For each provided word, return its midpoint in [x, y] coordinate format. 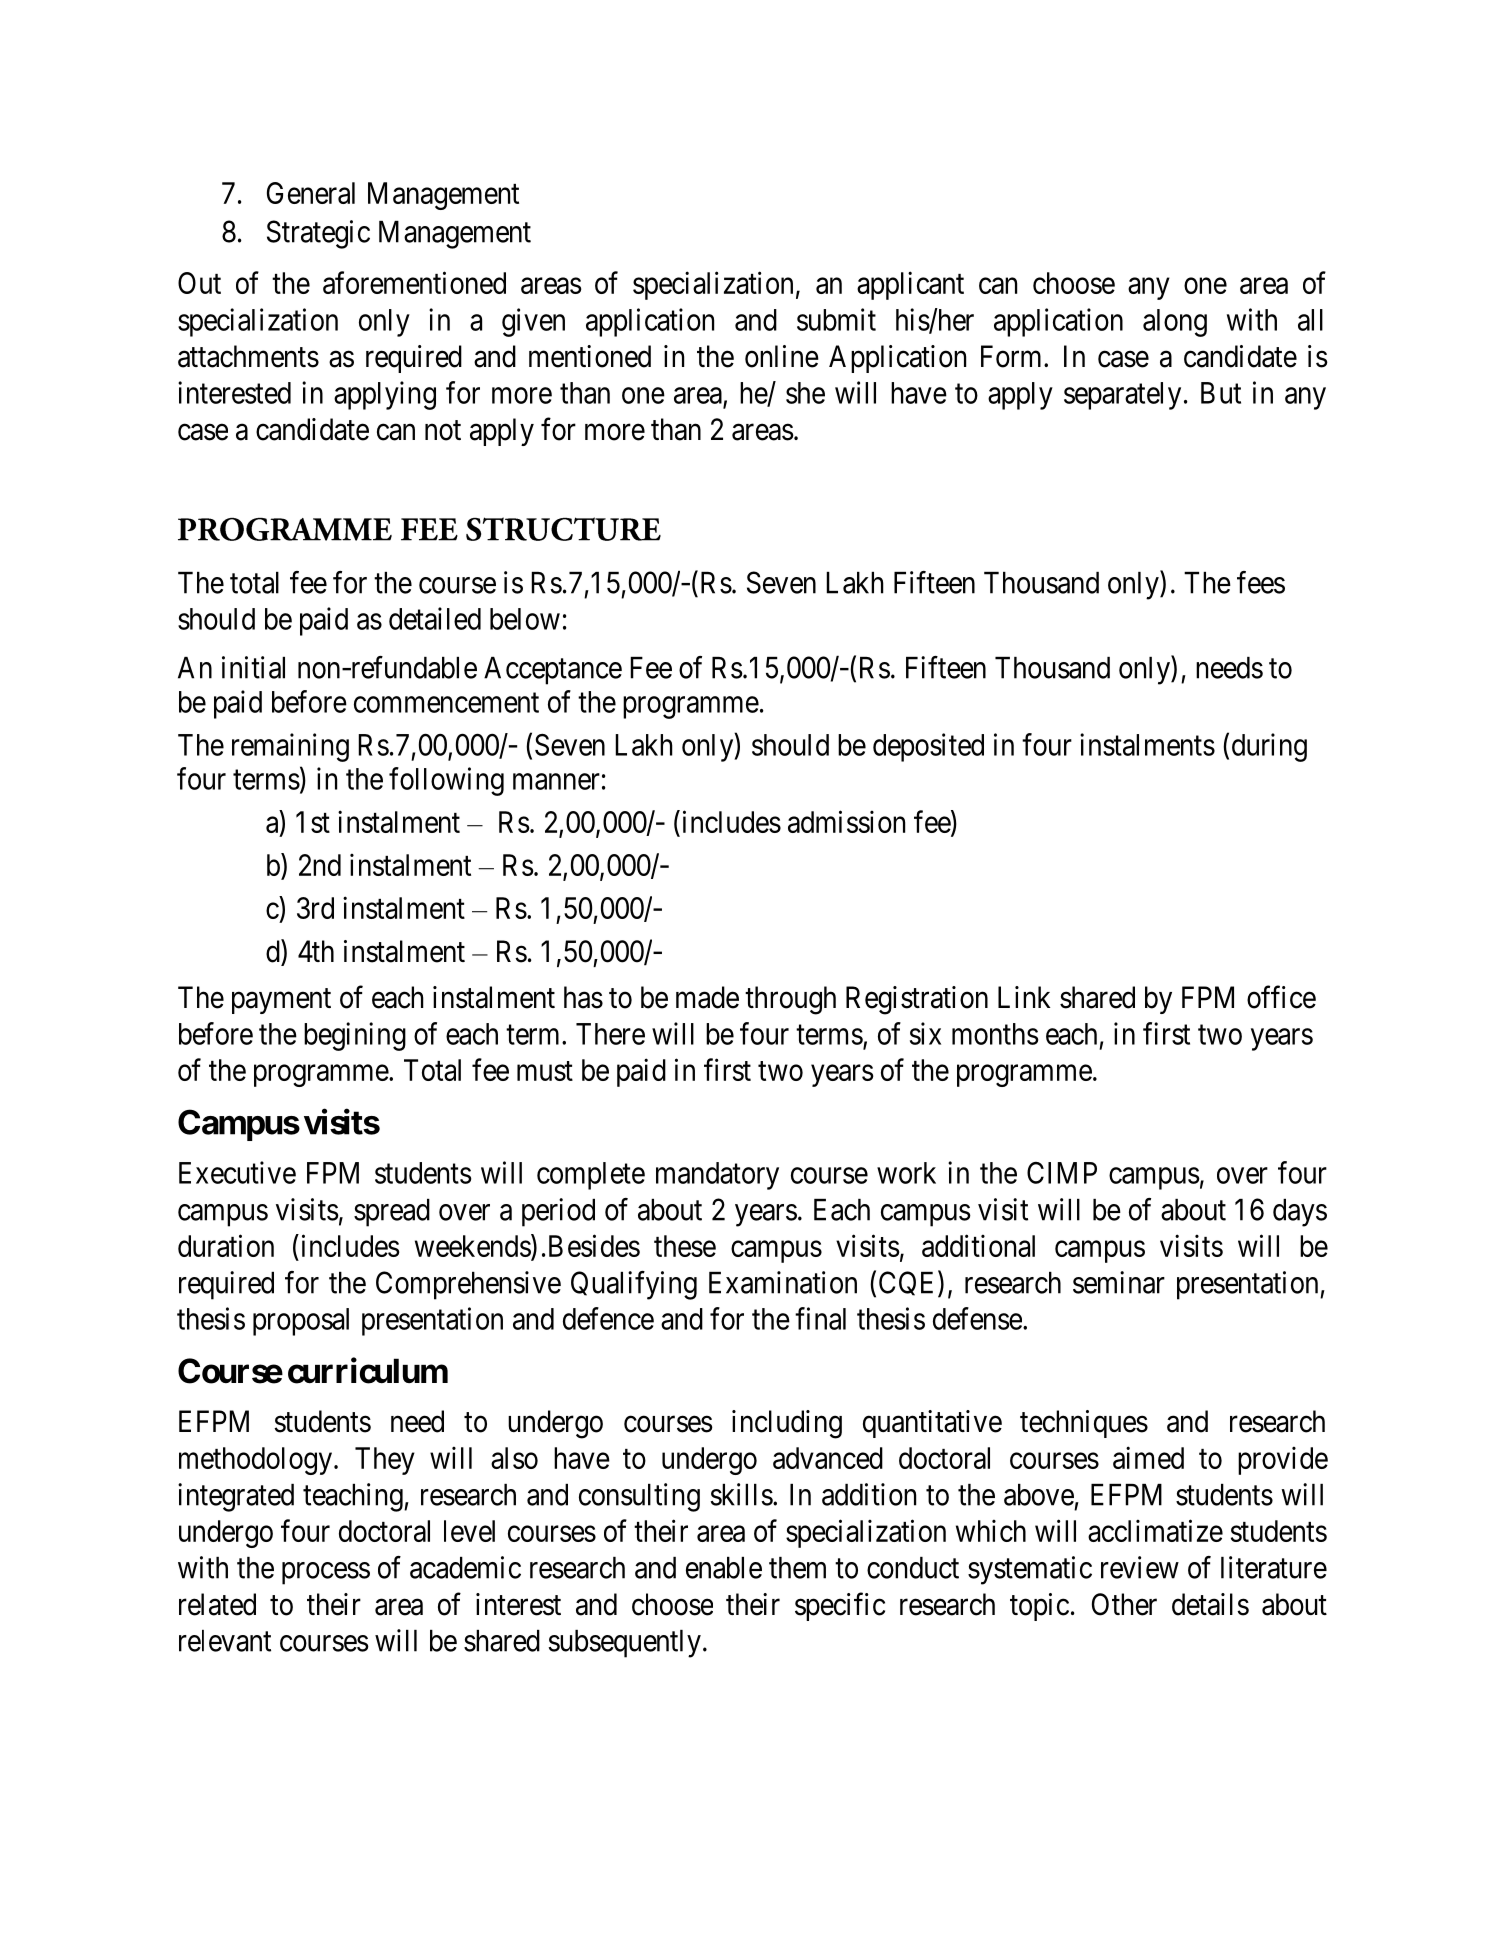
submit [836, 319]
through [790, 1000]
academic [465, 1567]
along [1175, 323]
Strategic [318, 234]
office [1281, 997]
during [1269, 747]
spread [392, 1213]
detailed [435, 618]
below [525, 619]
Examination [783, 1282]
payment [281, 1001]
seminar [1119, 1282]
